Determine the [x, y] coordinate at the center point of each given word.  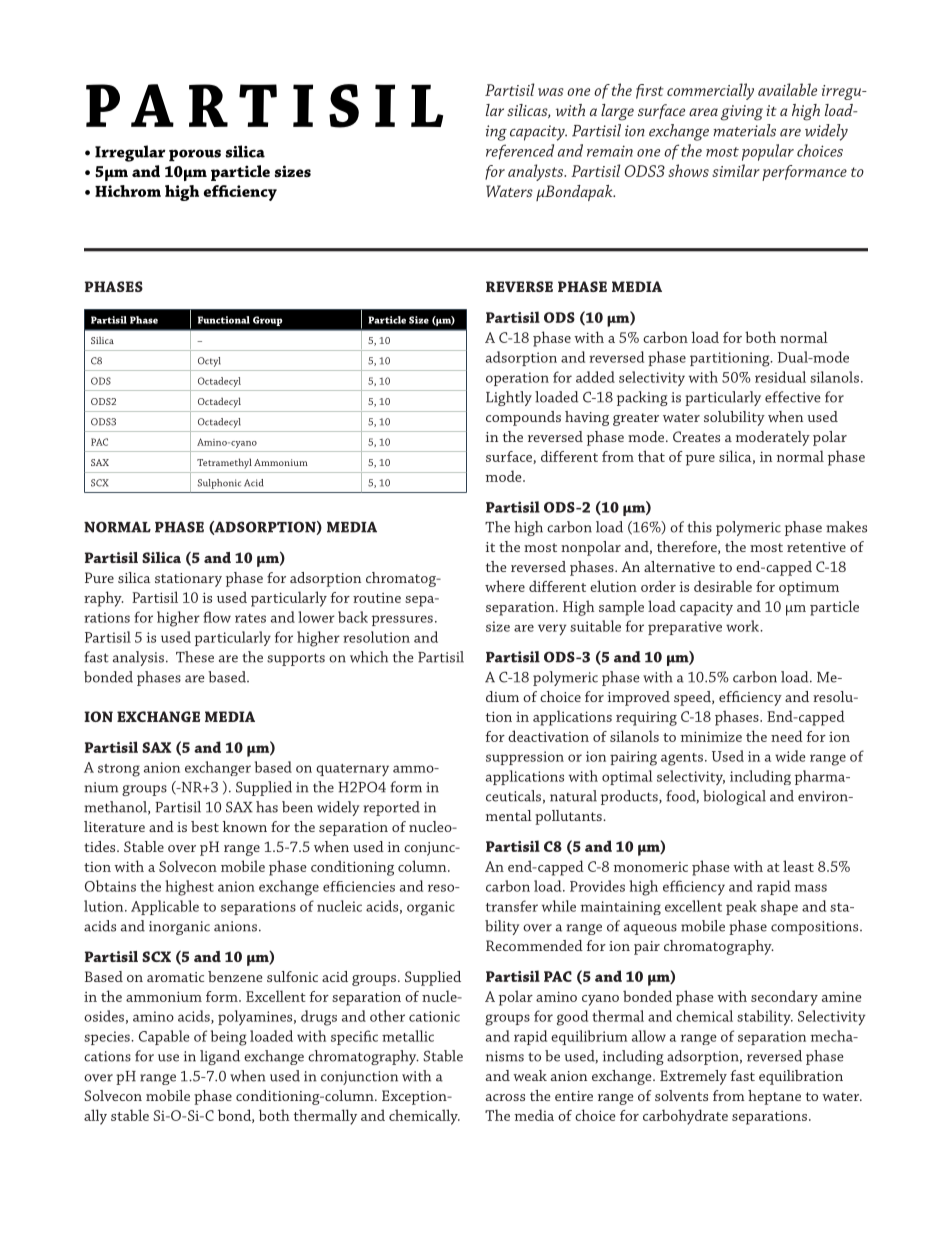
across [505, 1097]
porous [195, 155]
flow [217, 617]
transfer [512, 906]
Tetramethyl [224, 463]
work [744, 626]
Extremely [693, 1077]
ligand [220, 1057]
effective [792, 397]
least [798, 866]
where [505, 586]
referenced [520, 152]
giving [741, 113]
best [205, 826]
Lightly [509, 398]
